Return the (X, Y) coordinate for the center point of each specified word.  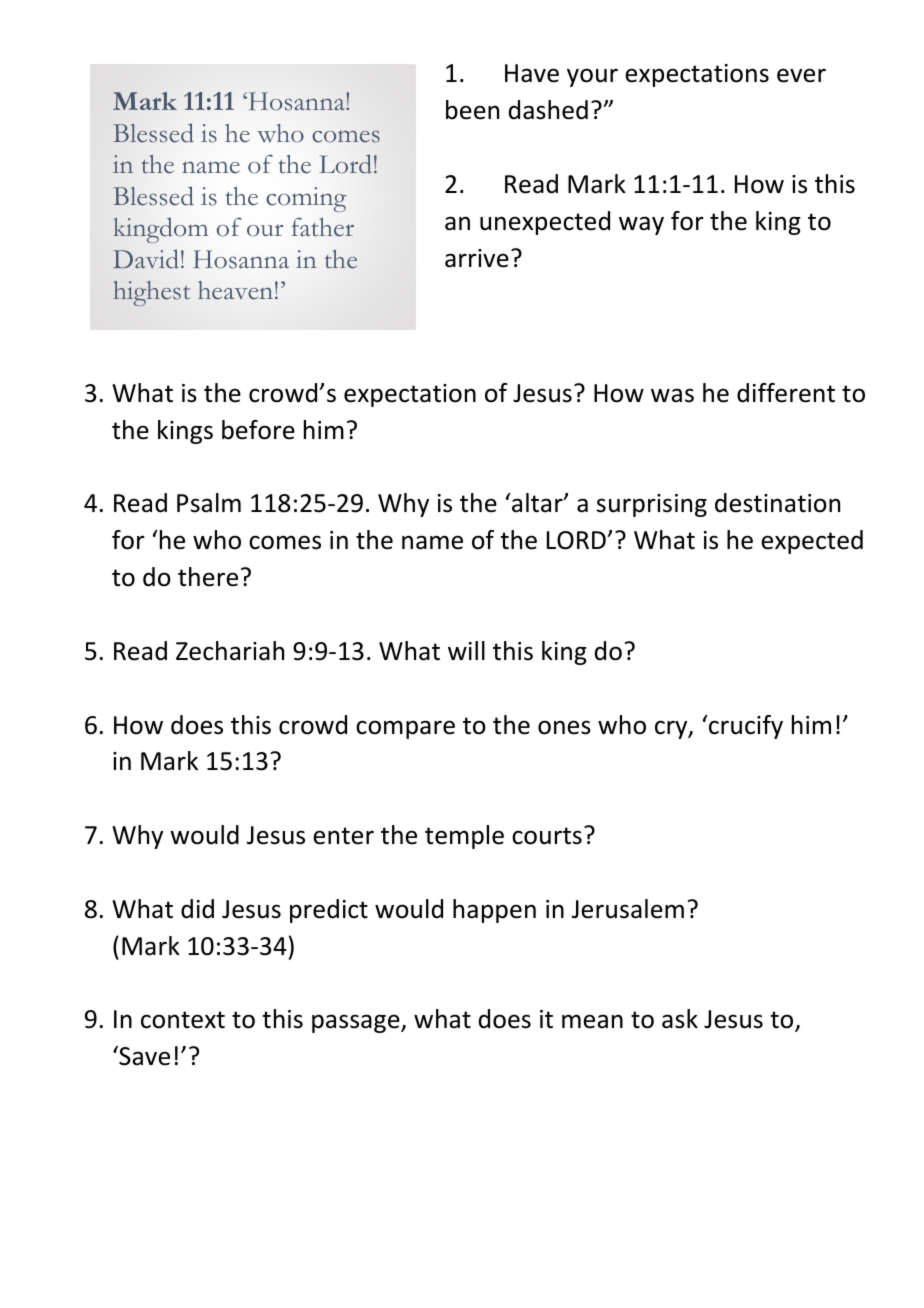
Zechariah (230, 651)
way (641, 225)
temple (464, 837)
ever (801, 75)
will (466, 650)
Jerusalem (628, 909)
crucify (745, 727)
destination (777, 503)
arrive (477, 258)
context (183, 1020)
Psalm (209, 503)
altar (537, 503)
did (197, 909)
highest (151, 293)
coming (306, 199)
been (472, 110)
